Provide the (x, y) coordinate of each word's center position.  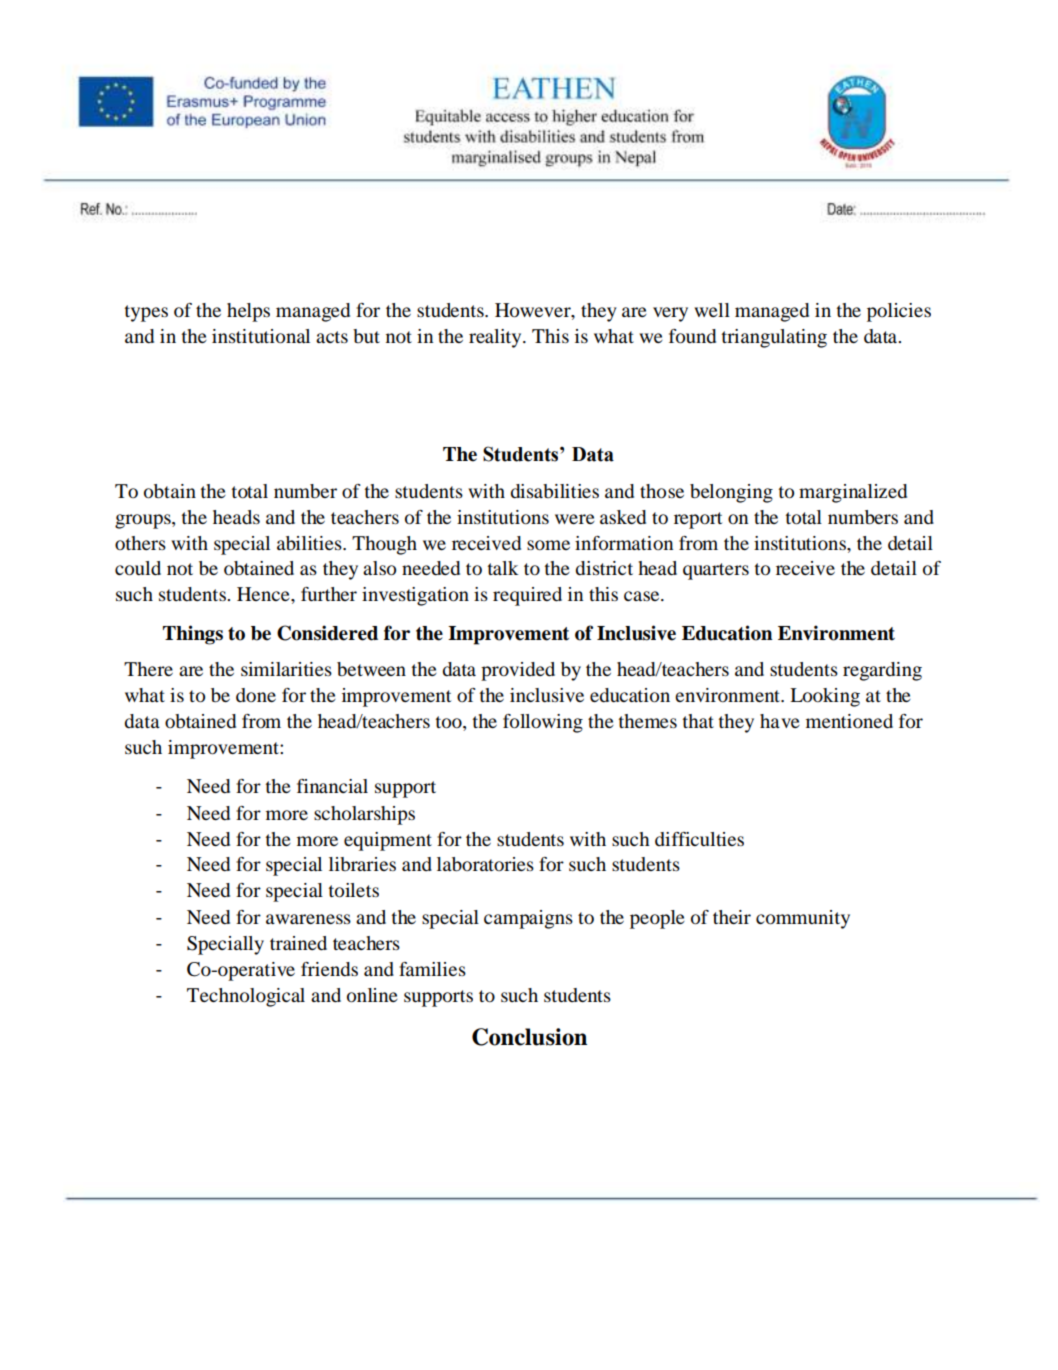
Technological (246, 997)
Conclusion (529, 1037)
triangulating (774, 338)
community (803, 919)
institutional (261, 336)
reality (496, 338)
